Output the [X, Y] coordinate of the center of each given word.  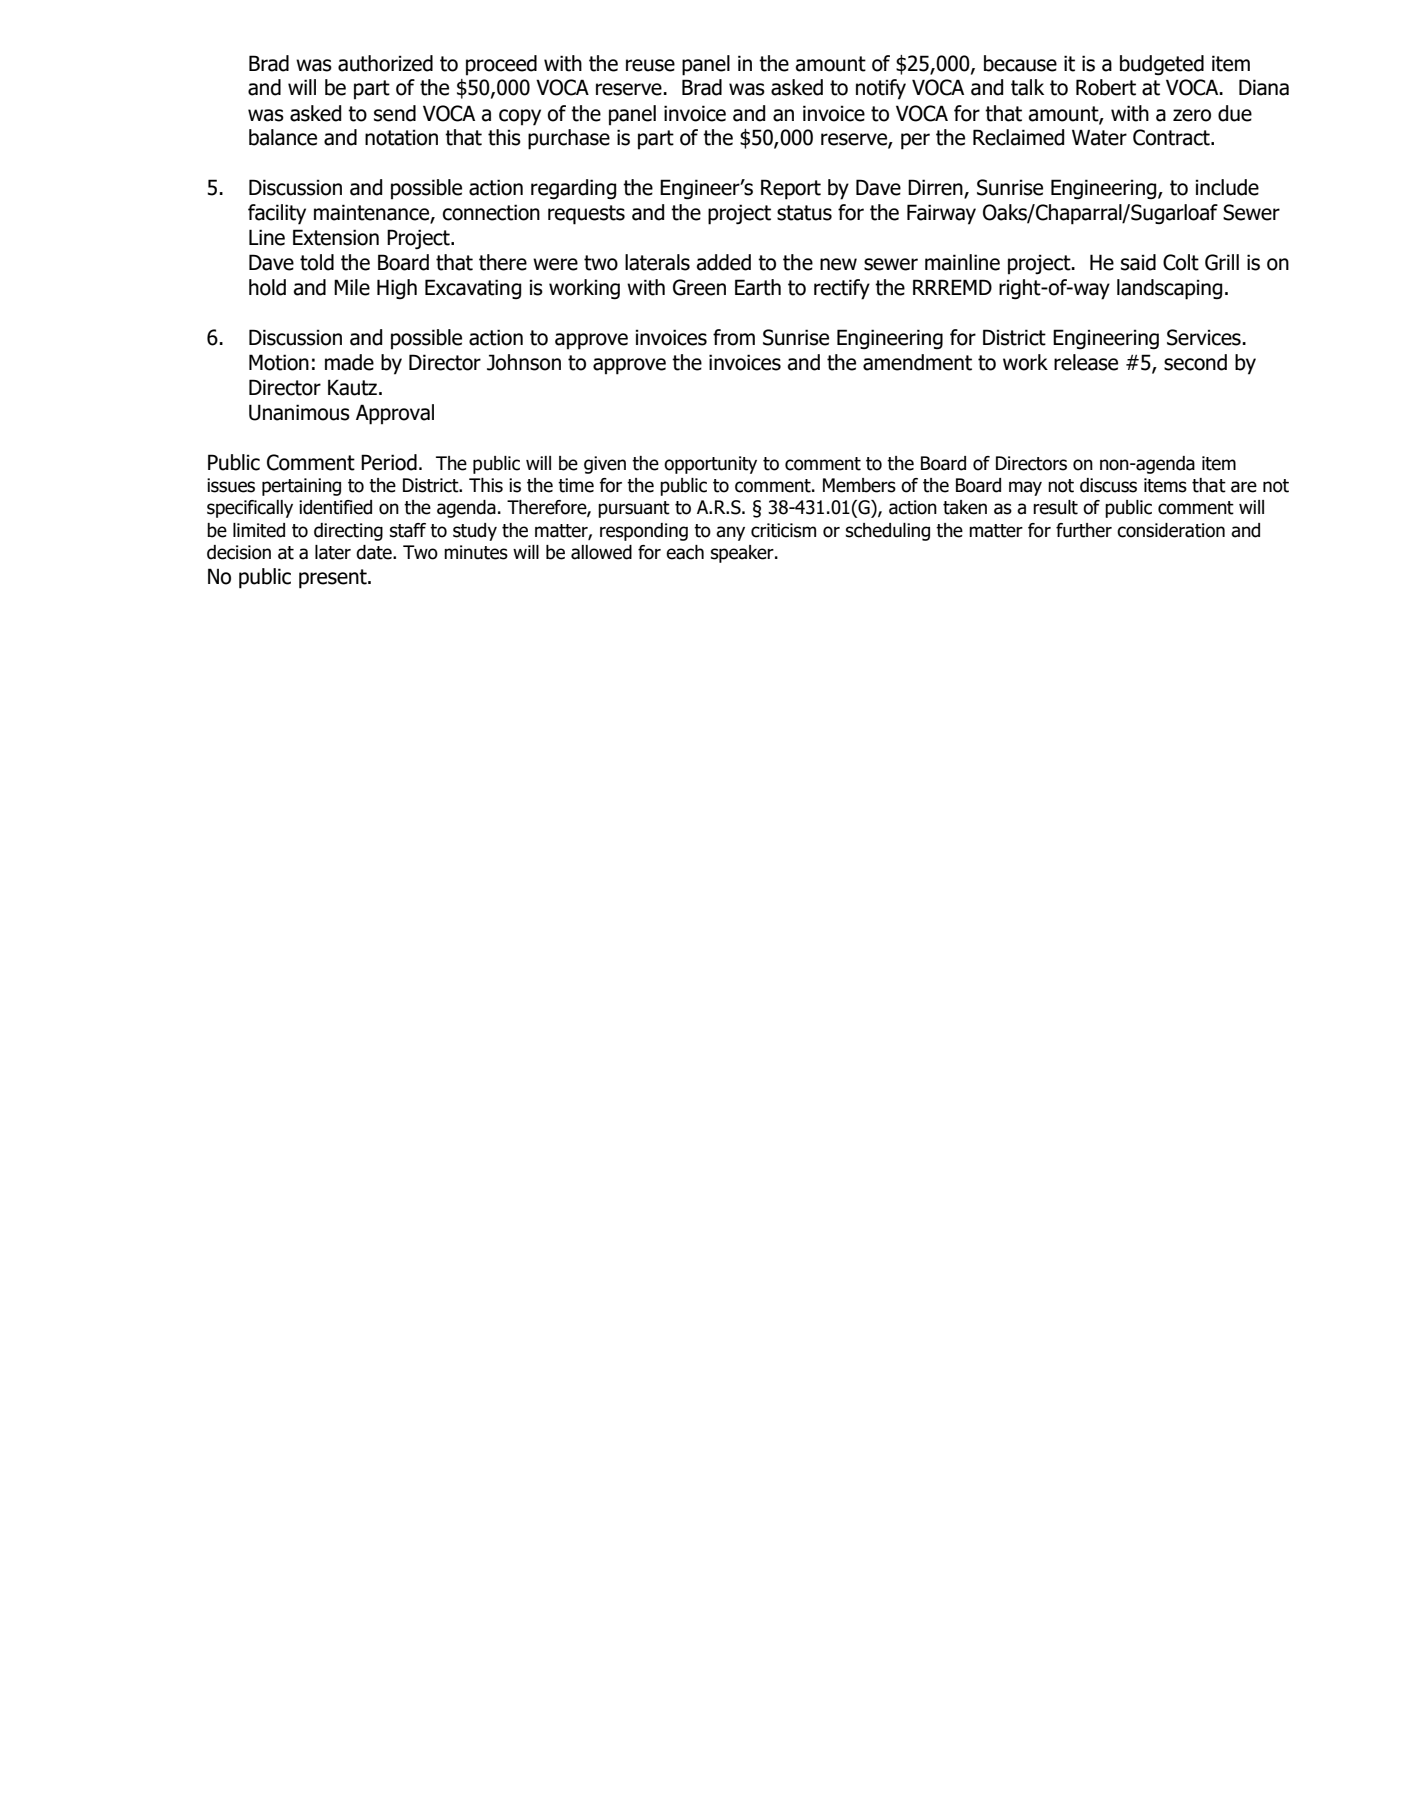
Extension [336, 237]
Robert [1106, 87]
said [1138, 262]
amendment [917, 362]
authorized [385, 63]
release [1086, 362]
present [334, 579]
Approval [395, 414]
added [723, 262]
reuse [650, 65]
